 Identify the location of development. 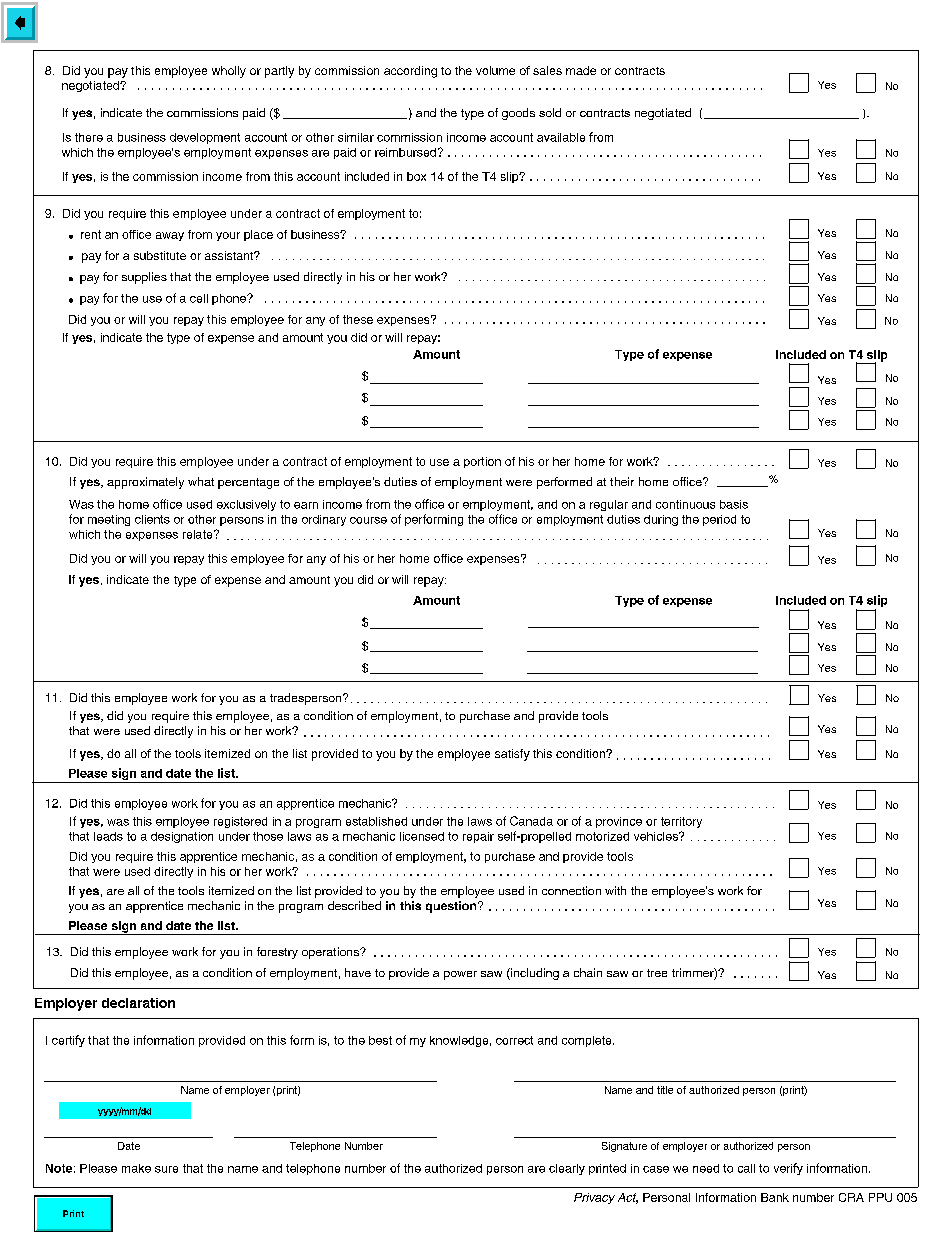
(205, 138).
